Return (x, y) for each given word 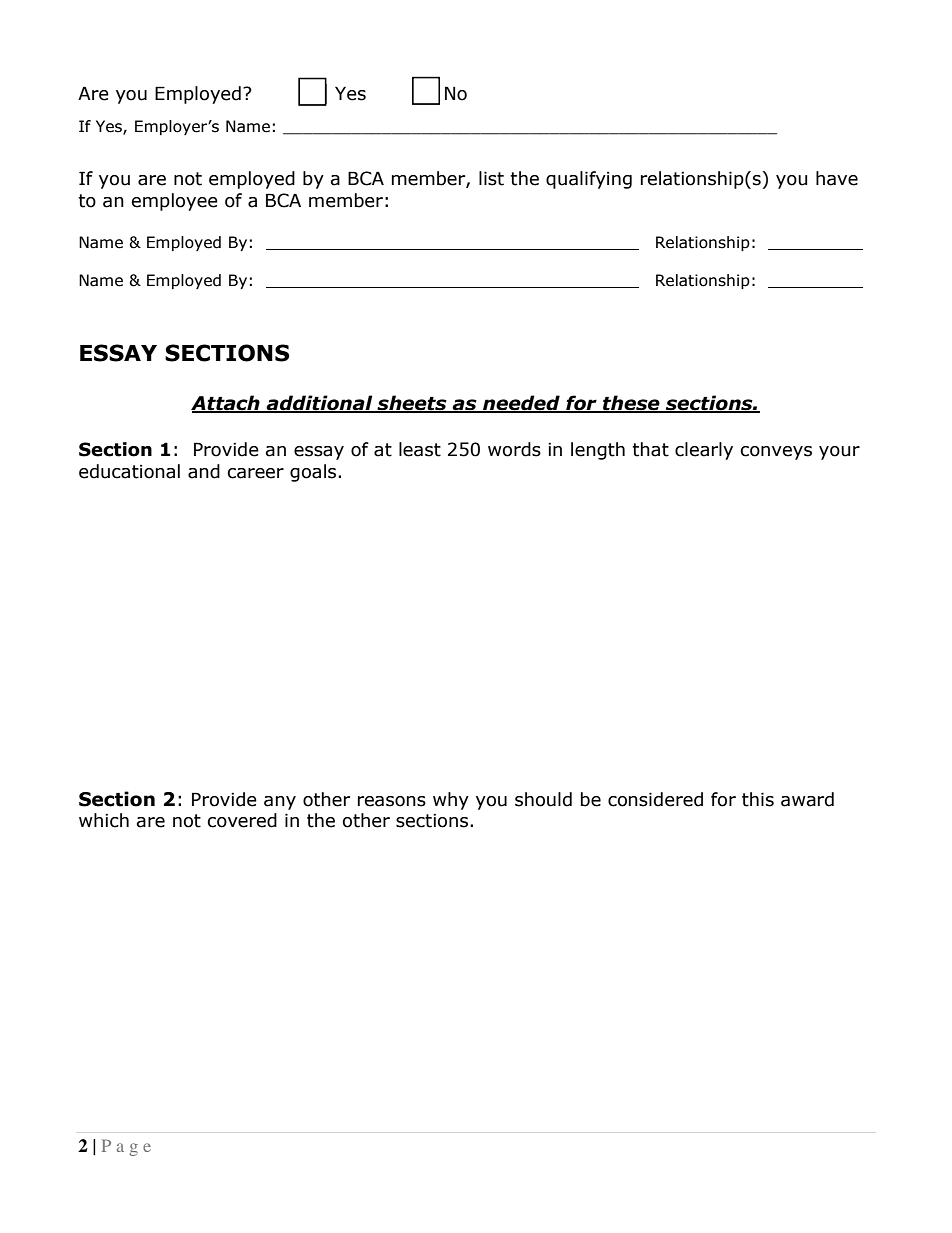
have (837, 178)
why (451, 801)
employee (175, 202)
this (758, 799)
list (491, 178)
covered (242, 820)
